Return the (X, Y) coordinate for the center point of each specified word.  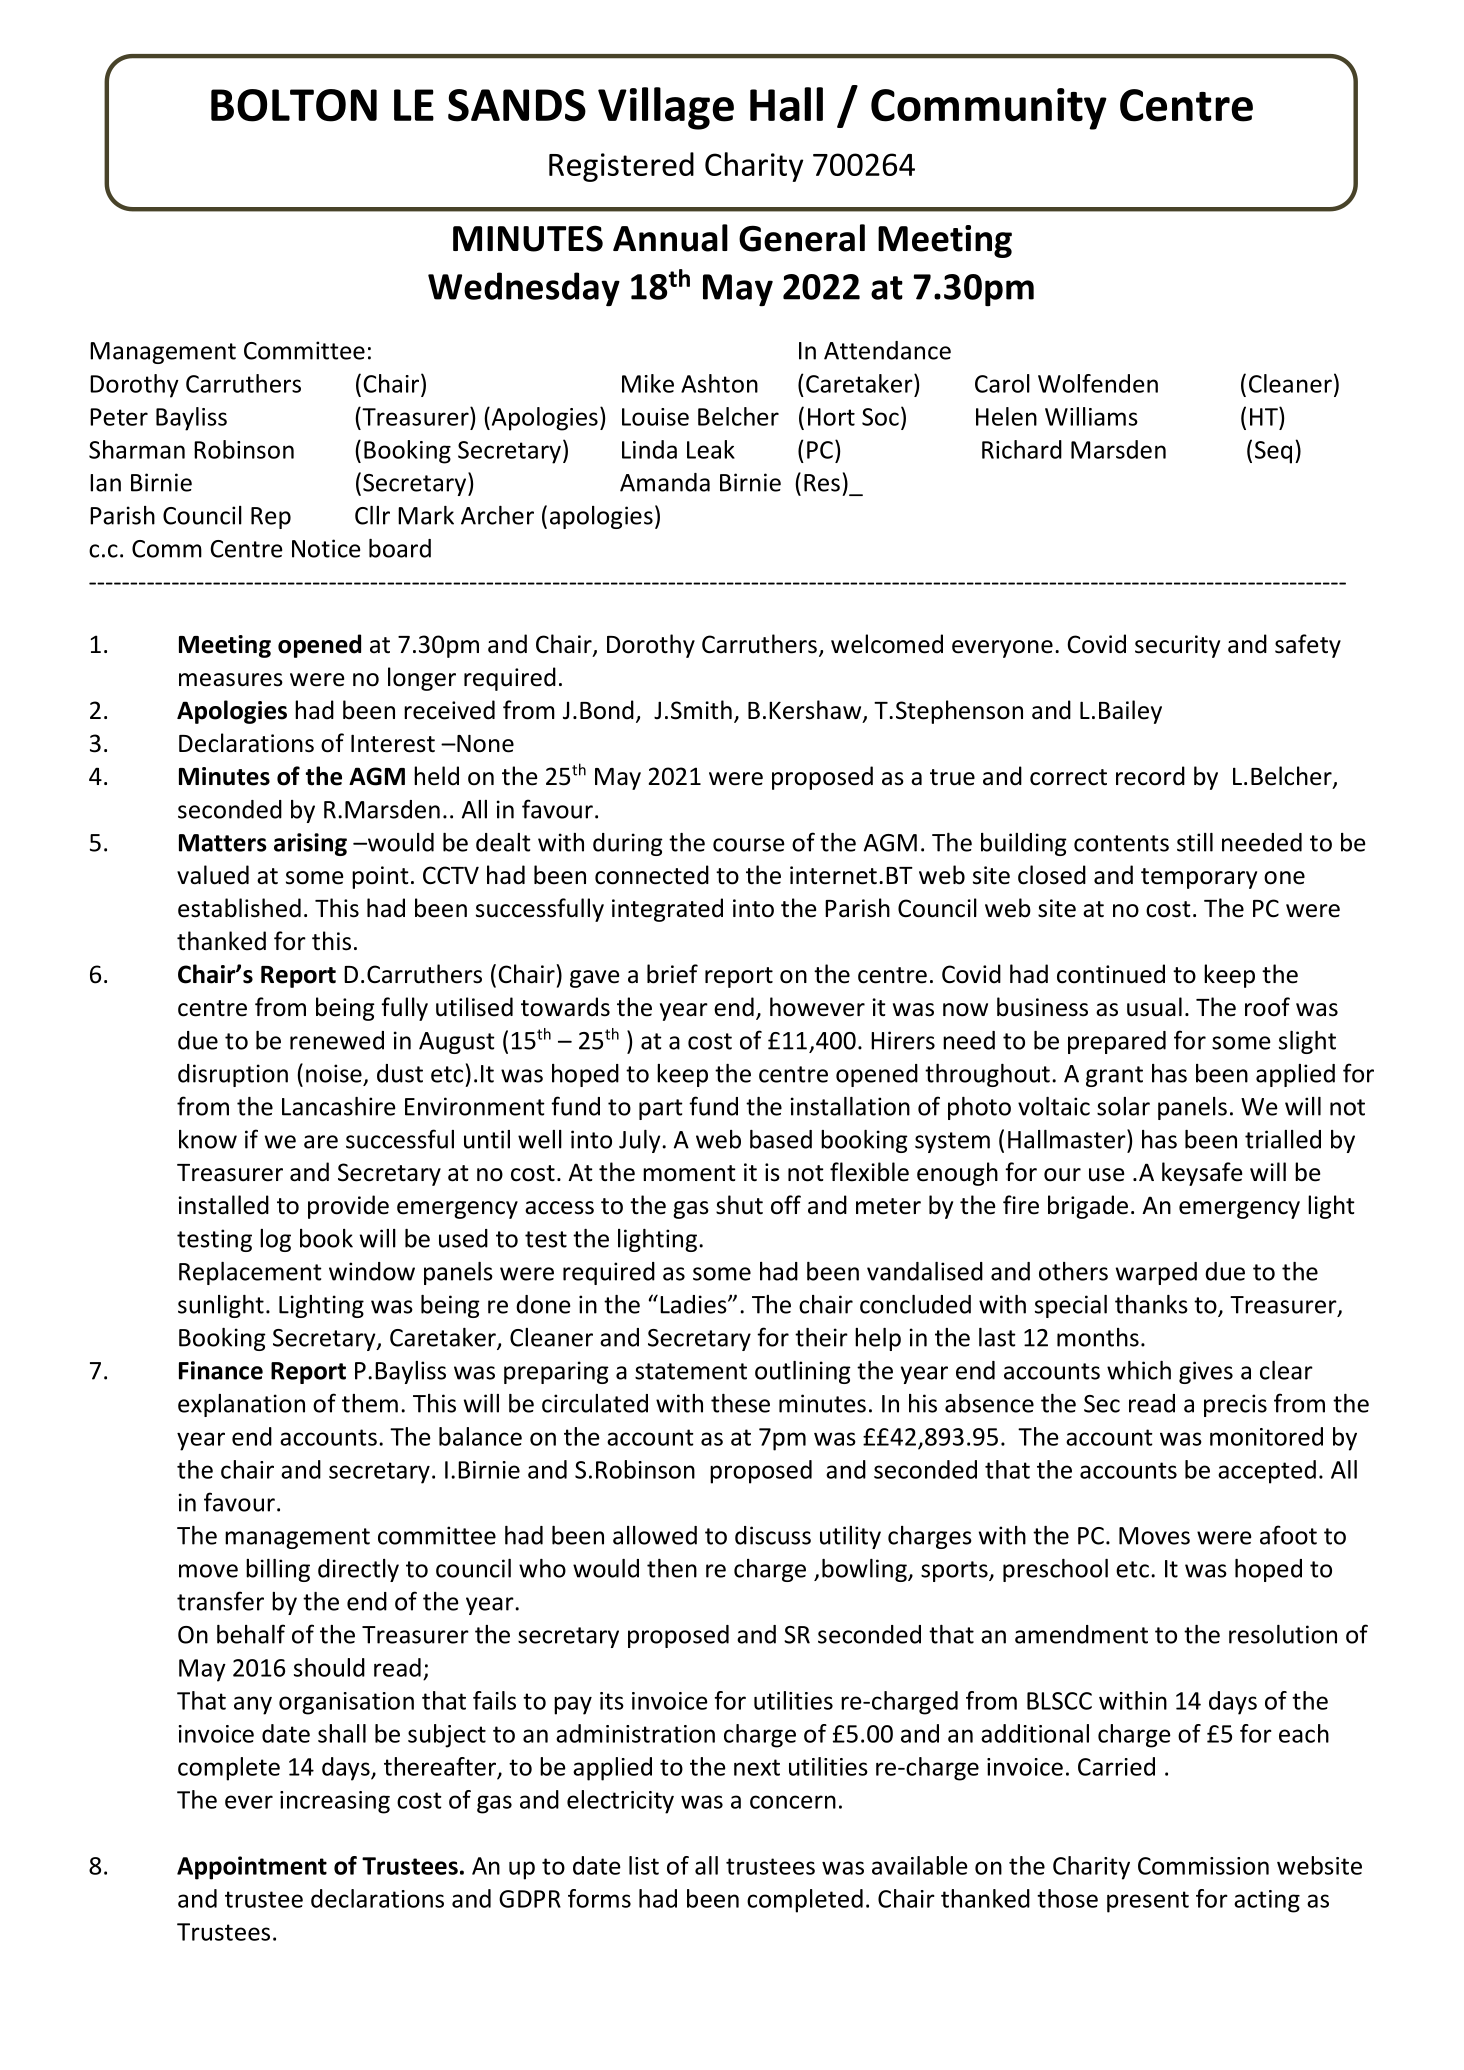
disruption (233, 1075)
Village (666, 108)
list (644, 1865)
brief (672, 974)
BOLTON (294, 105)
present (1148, 1902)
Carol (1002, 383)
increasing (335, 1802)
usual (1154, 1007)
